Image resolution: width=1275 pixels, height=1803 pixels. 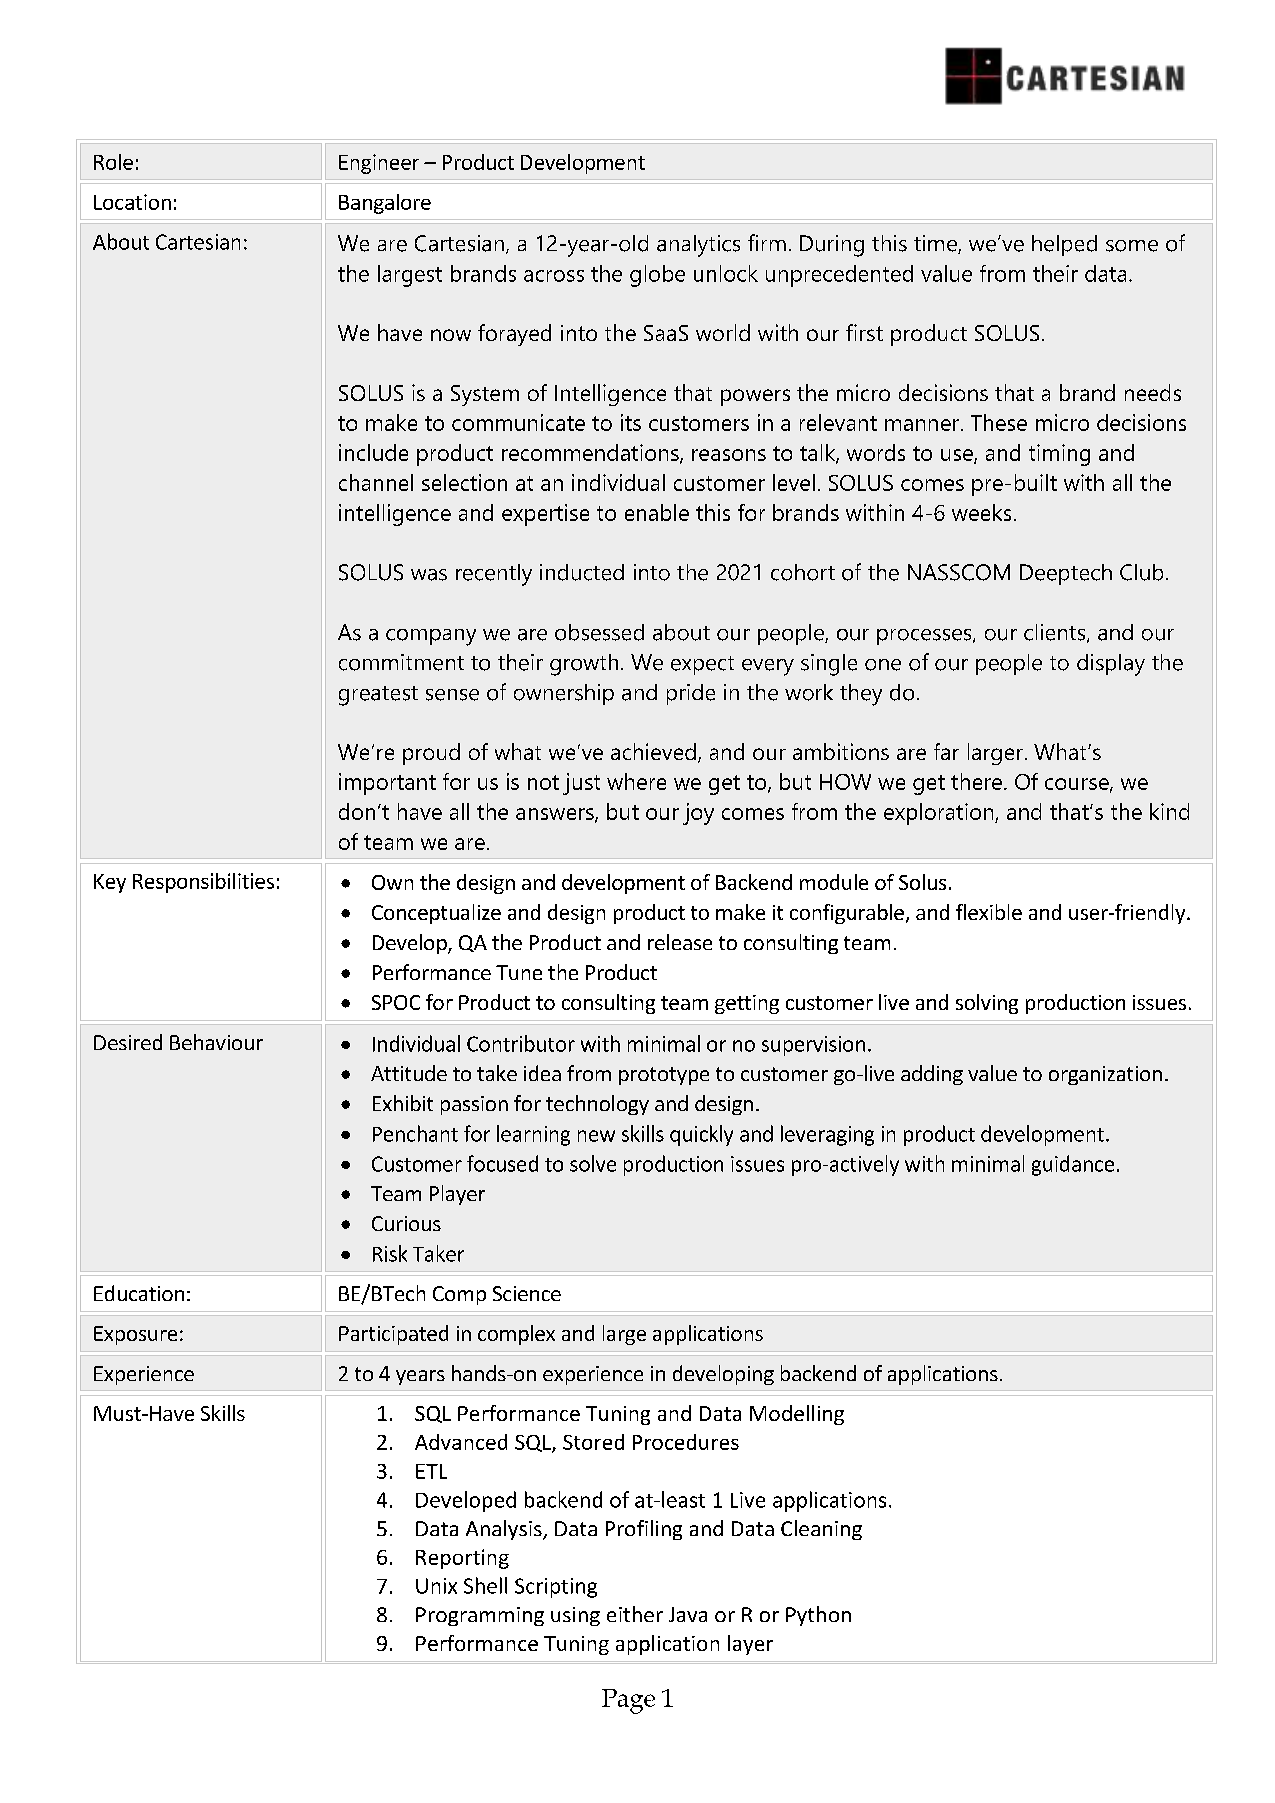 I want to click on either, so click(x=635, y=1614).
